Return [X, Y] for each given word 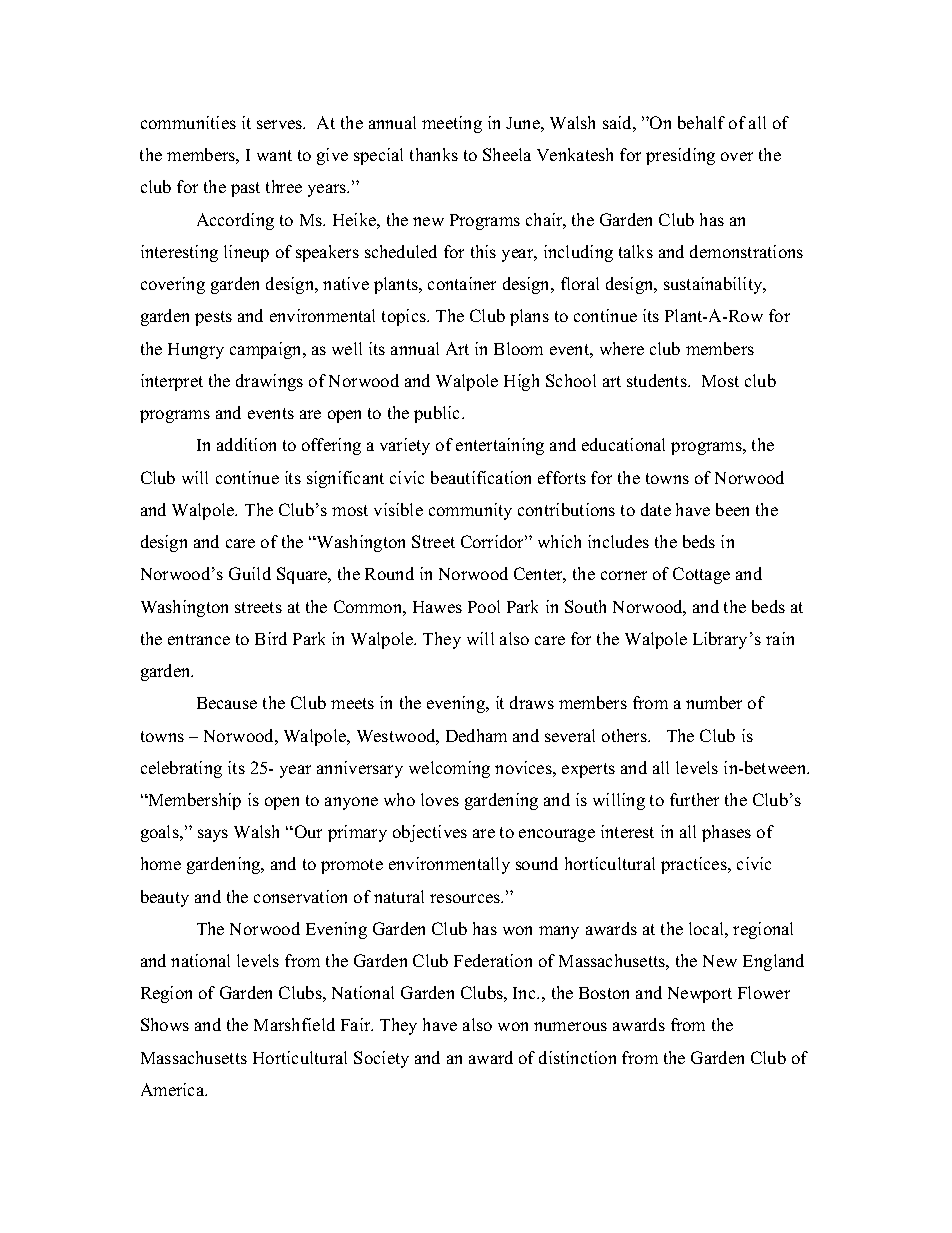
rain [780, 638]
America [174, 1089]
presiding [680, 156]
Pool [484, 606]
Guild [250, 573]
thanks [434, 154]
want [274, 155]
